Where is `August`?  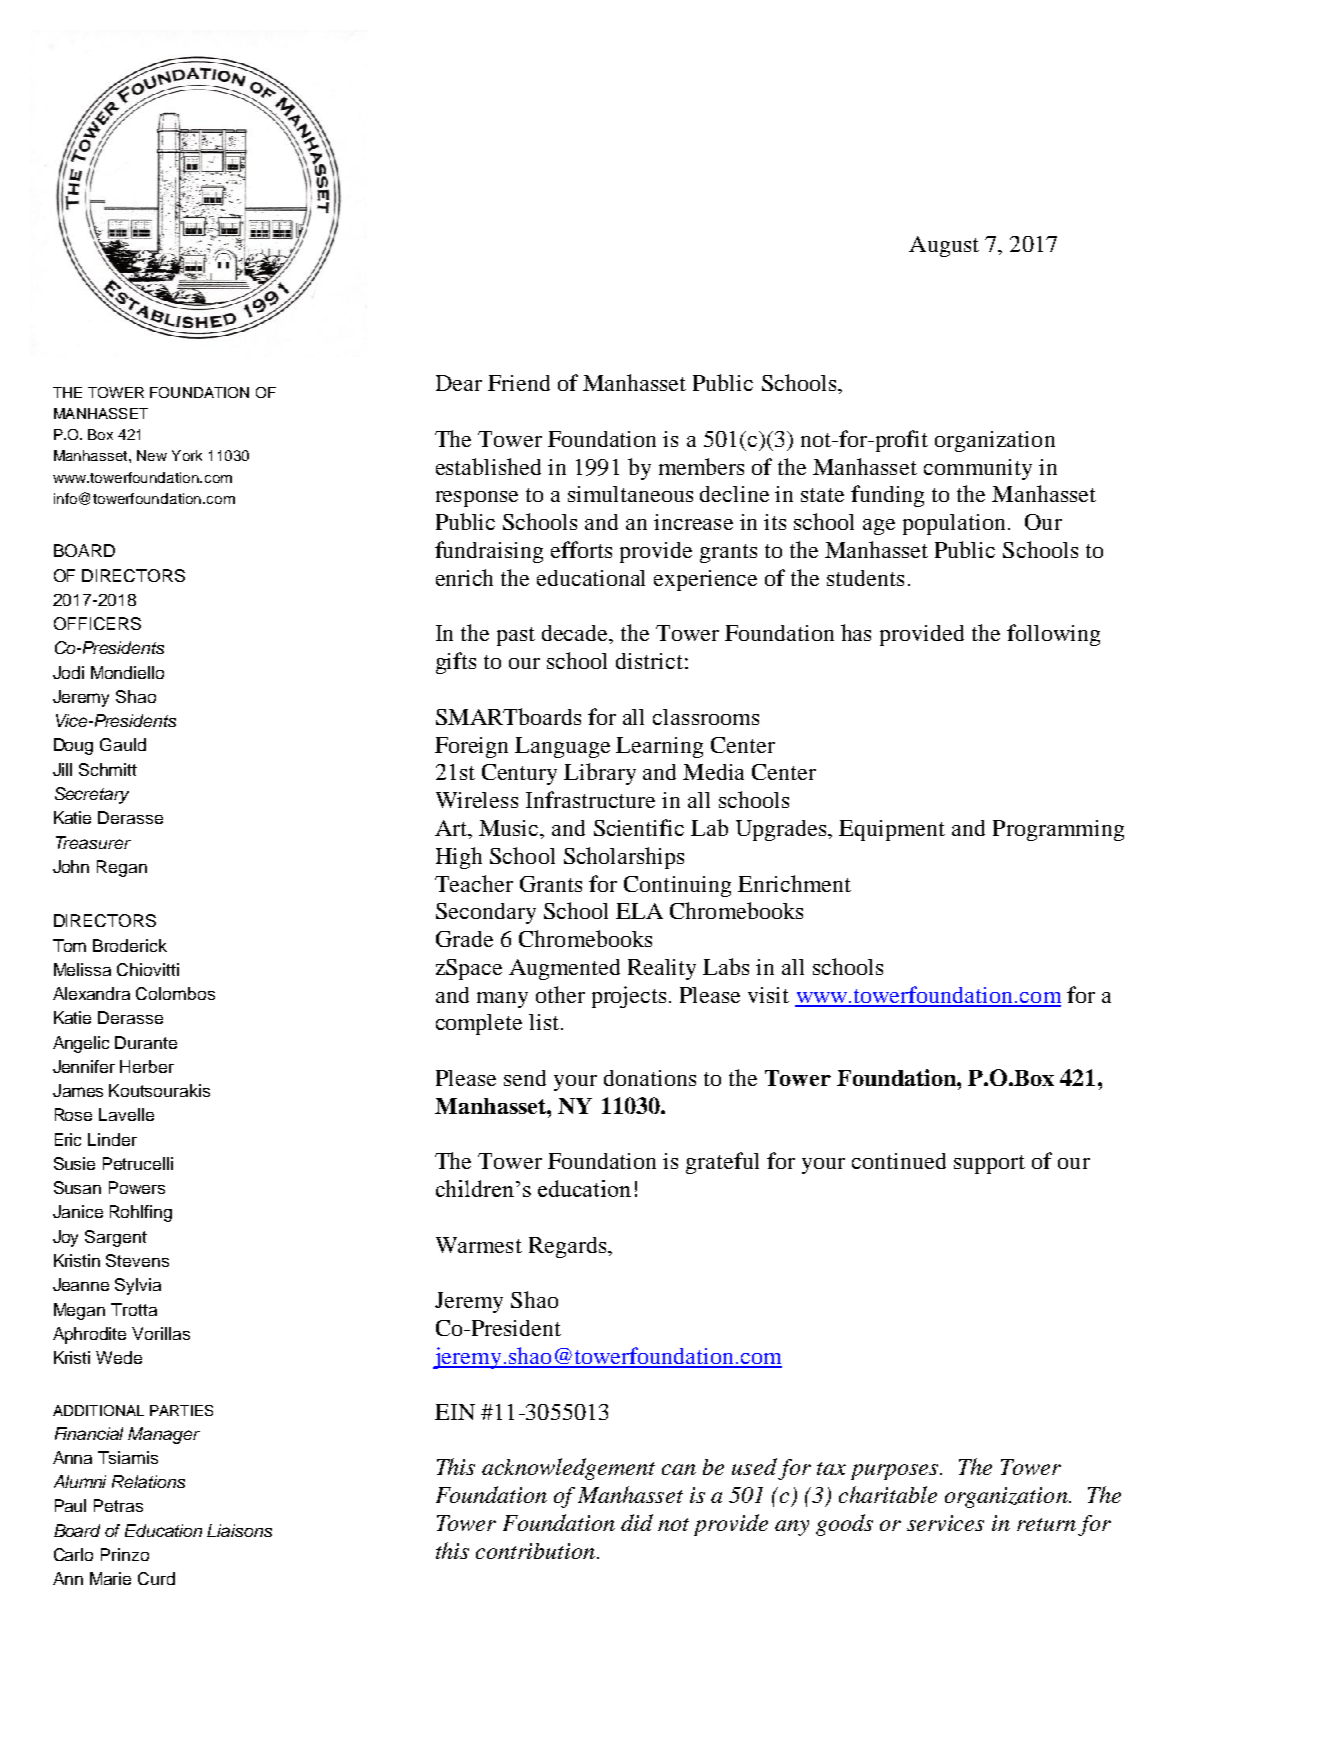 August is located at coordinates (944, 246).
